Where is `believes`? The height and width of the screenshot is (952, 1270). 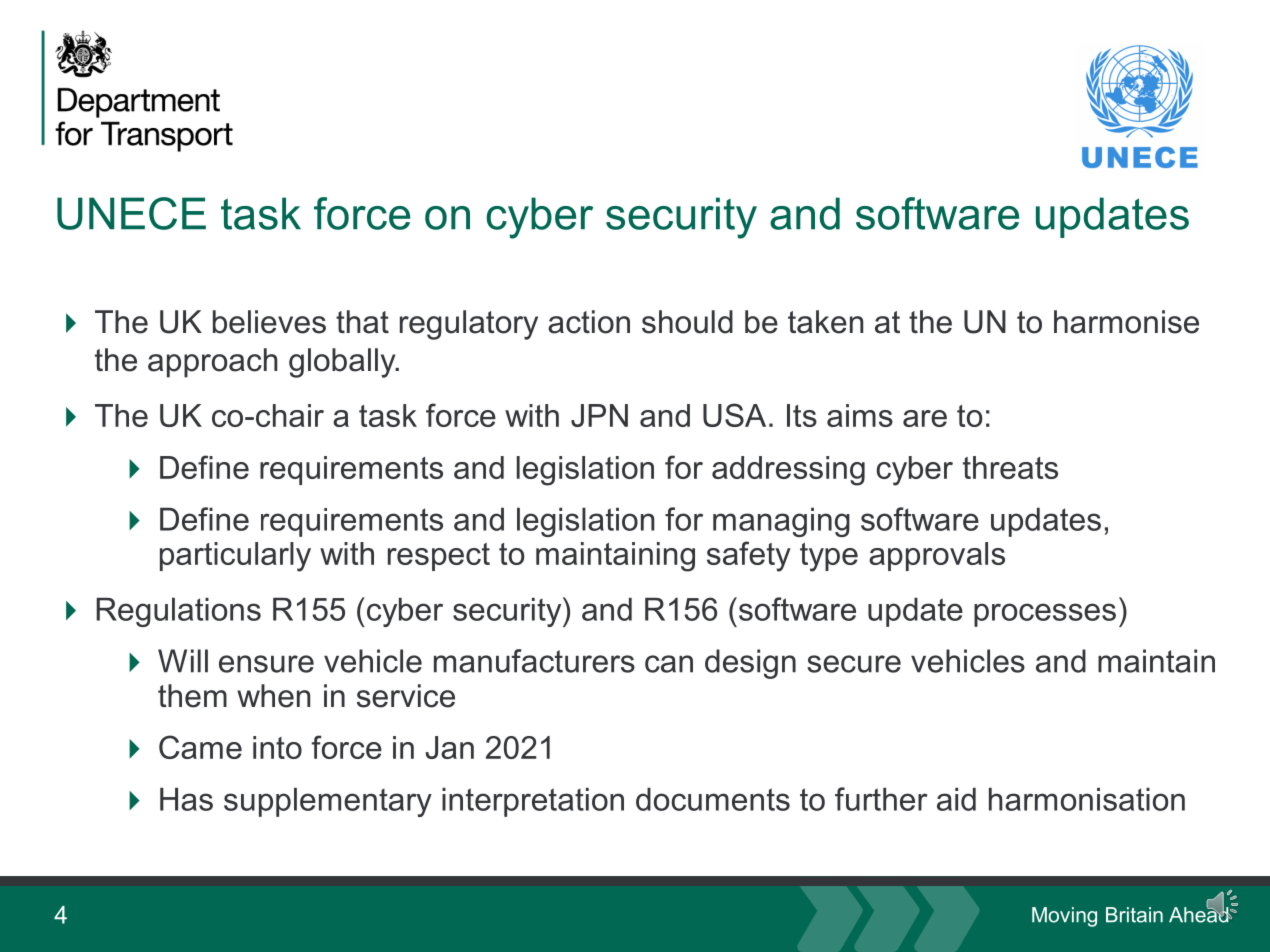 believes is located at coordinates (269, 322).
